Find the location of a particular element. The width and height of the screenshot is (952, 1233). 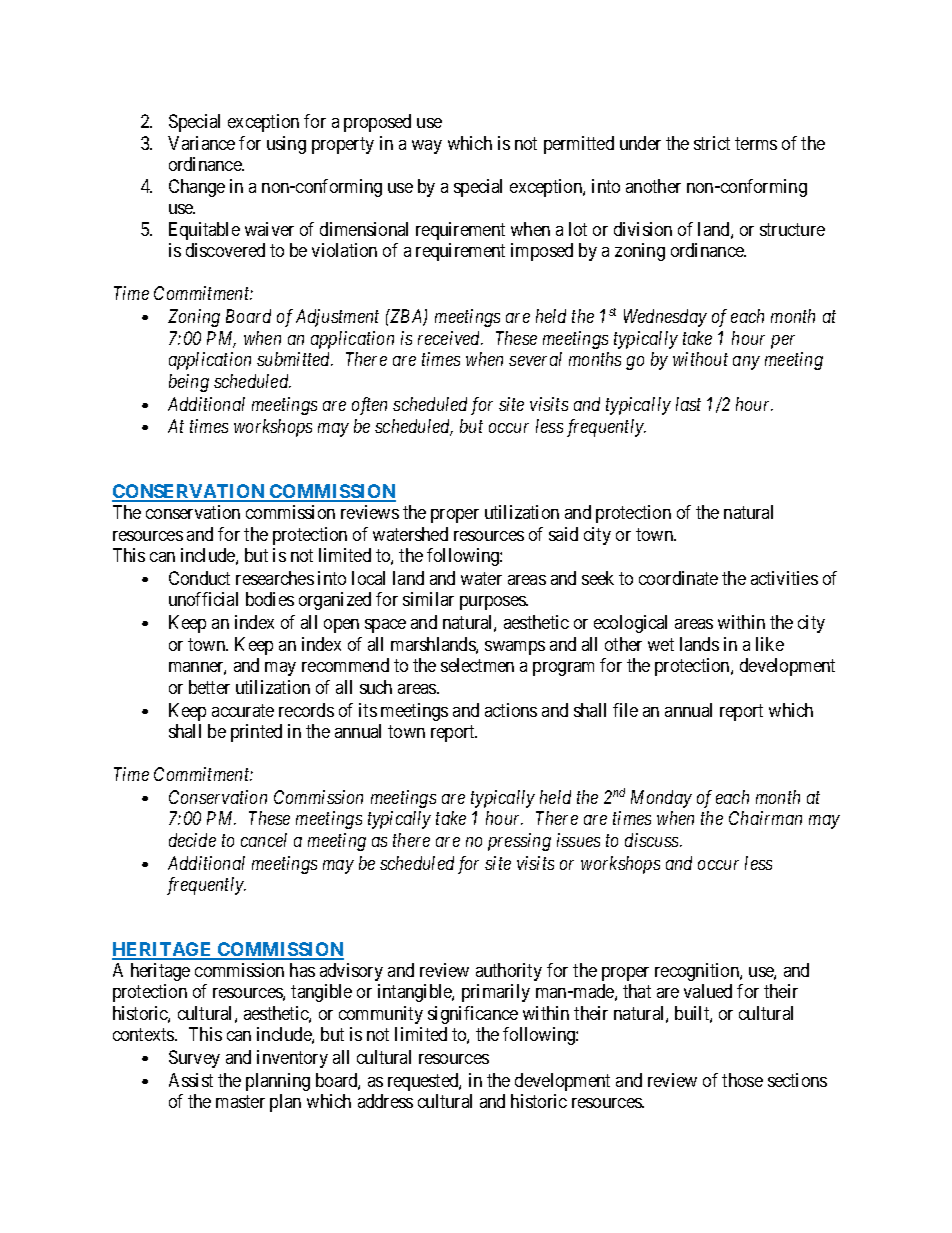

decide is located at coordinates (192, 840).
